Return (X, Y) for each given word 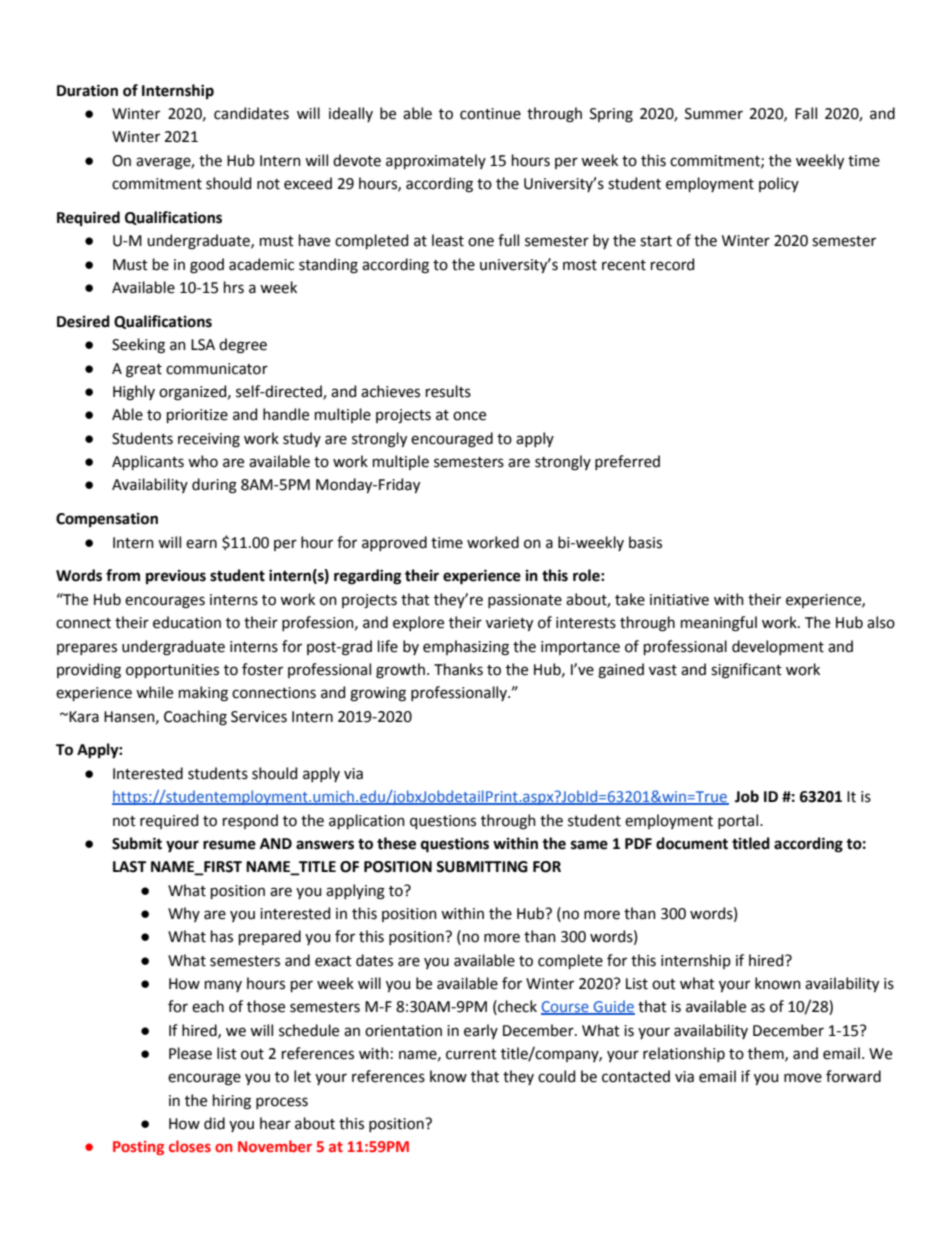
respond (250, 821)
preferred (627, 462)
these (396, 843)
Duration (87, 90)
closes (190, 1146)
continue (490, 114)
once (469, 416)
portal (739, 821)
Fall (806, 113)
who (203, 461)
